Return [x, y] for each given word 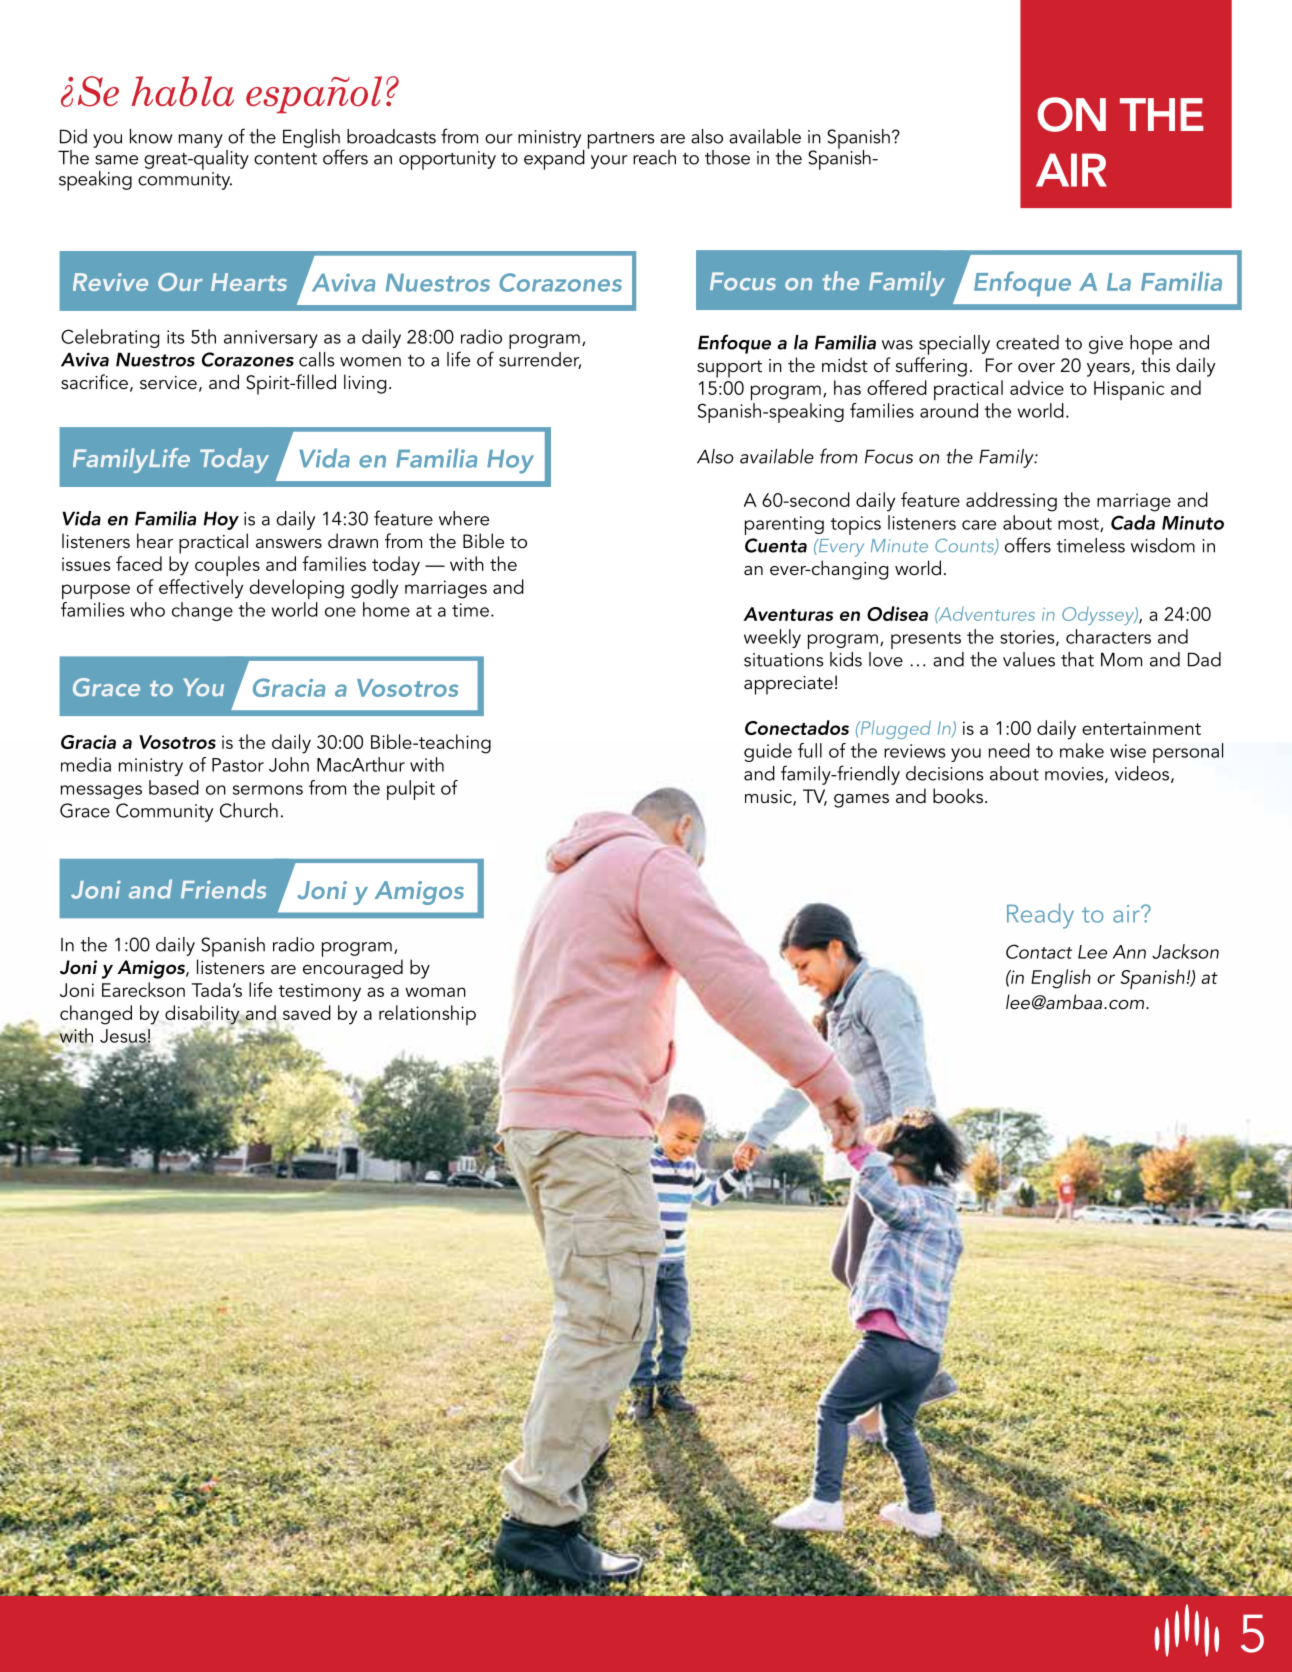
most [1079, 525]
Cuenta [776, 545]
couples [227, 566]
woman [435, 992]
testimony [319, 992]
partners [621, 140]
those [727, 157]
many [201, 141]
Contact [1039, 951]
